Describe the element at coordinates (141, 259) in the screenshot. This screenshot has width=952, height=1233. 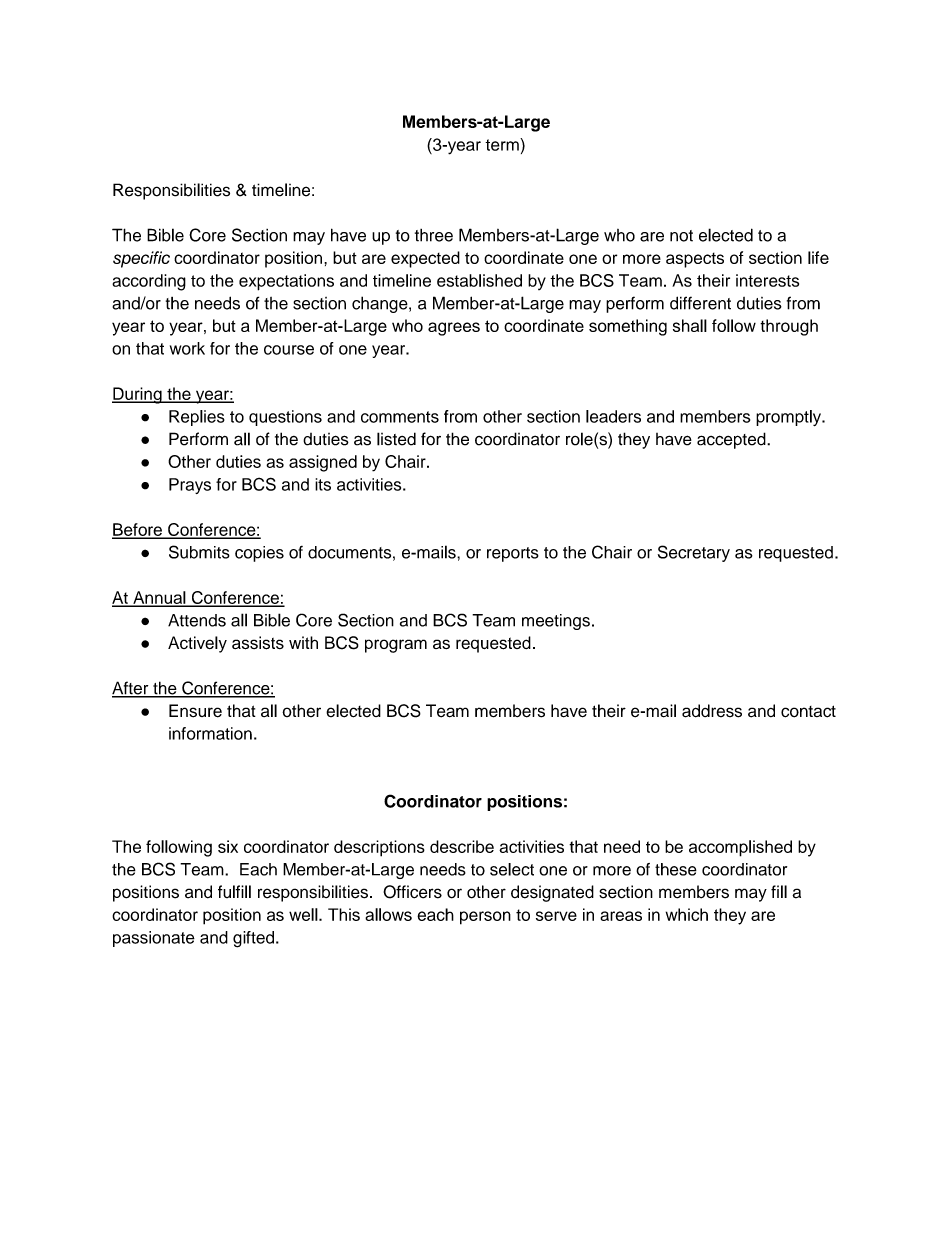
I see `specific` at that location.
